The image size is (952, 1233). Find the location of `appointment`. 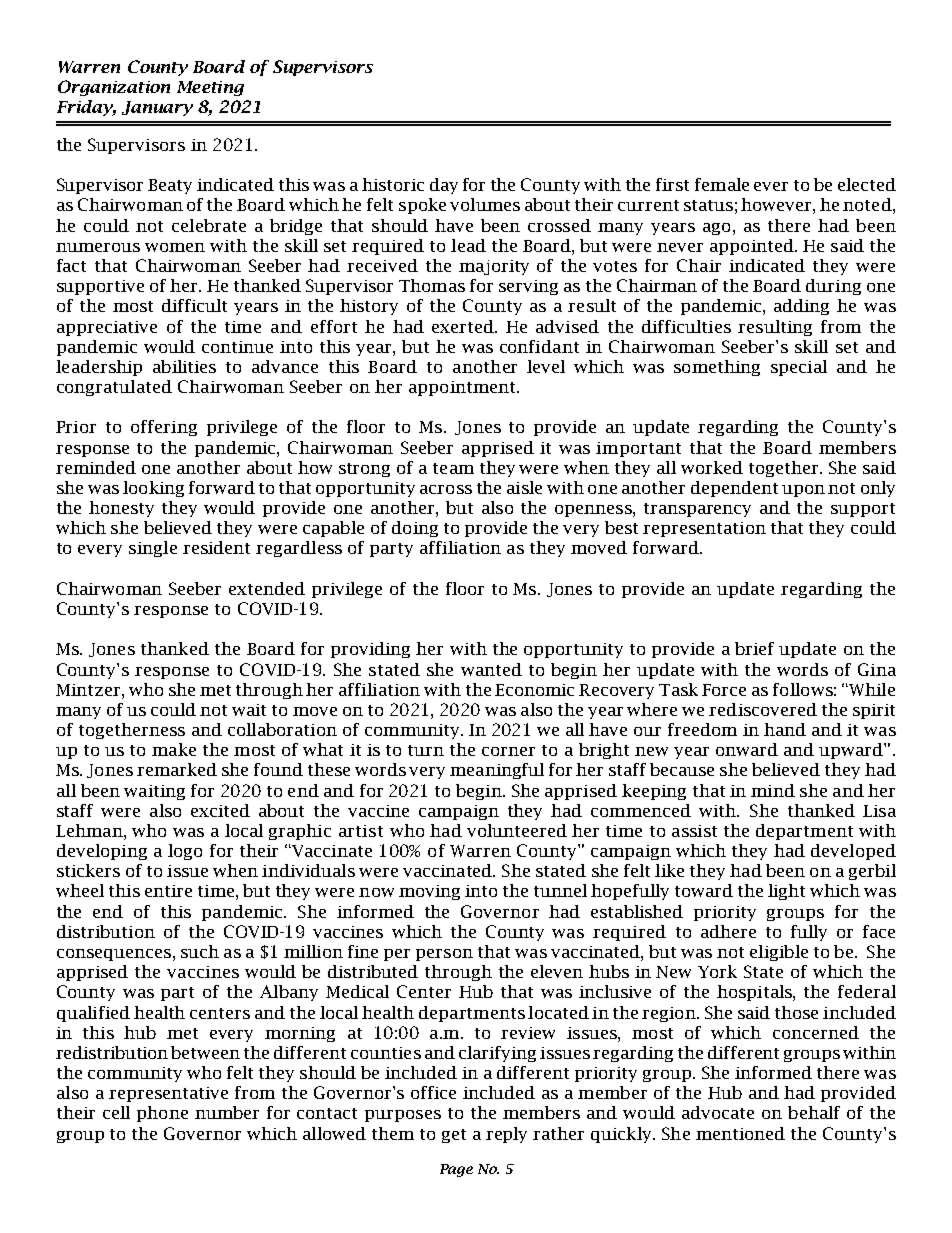

appointment is located at coordinates (463, 388).
